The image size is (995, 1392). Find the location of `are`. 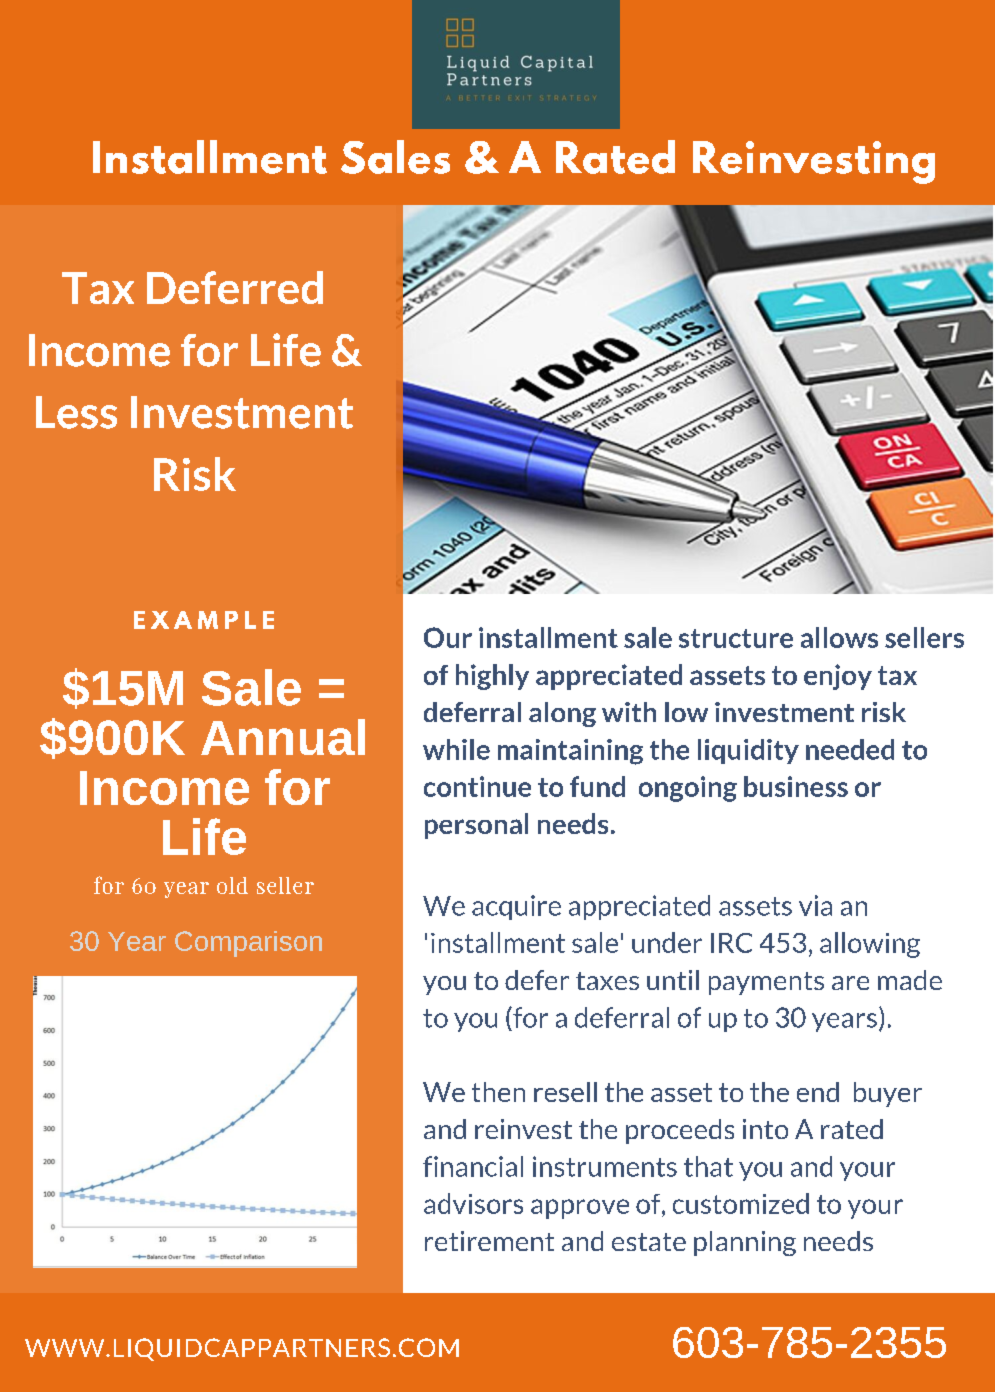

are is located at coordinates (850, 983).
